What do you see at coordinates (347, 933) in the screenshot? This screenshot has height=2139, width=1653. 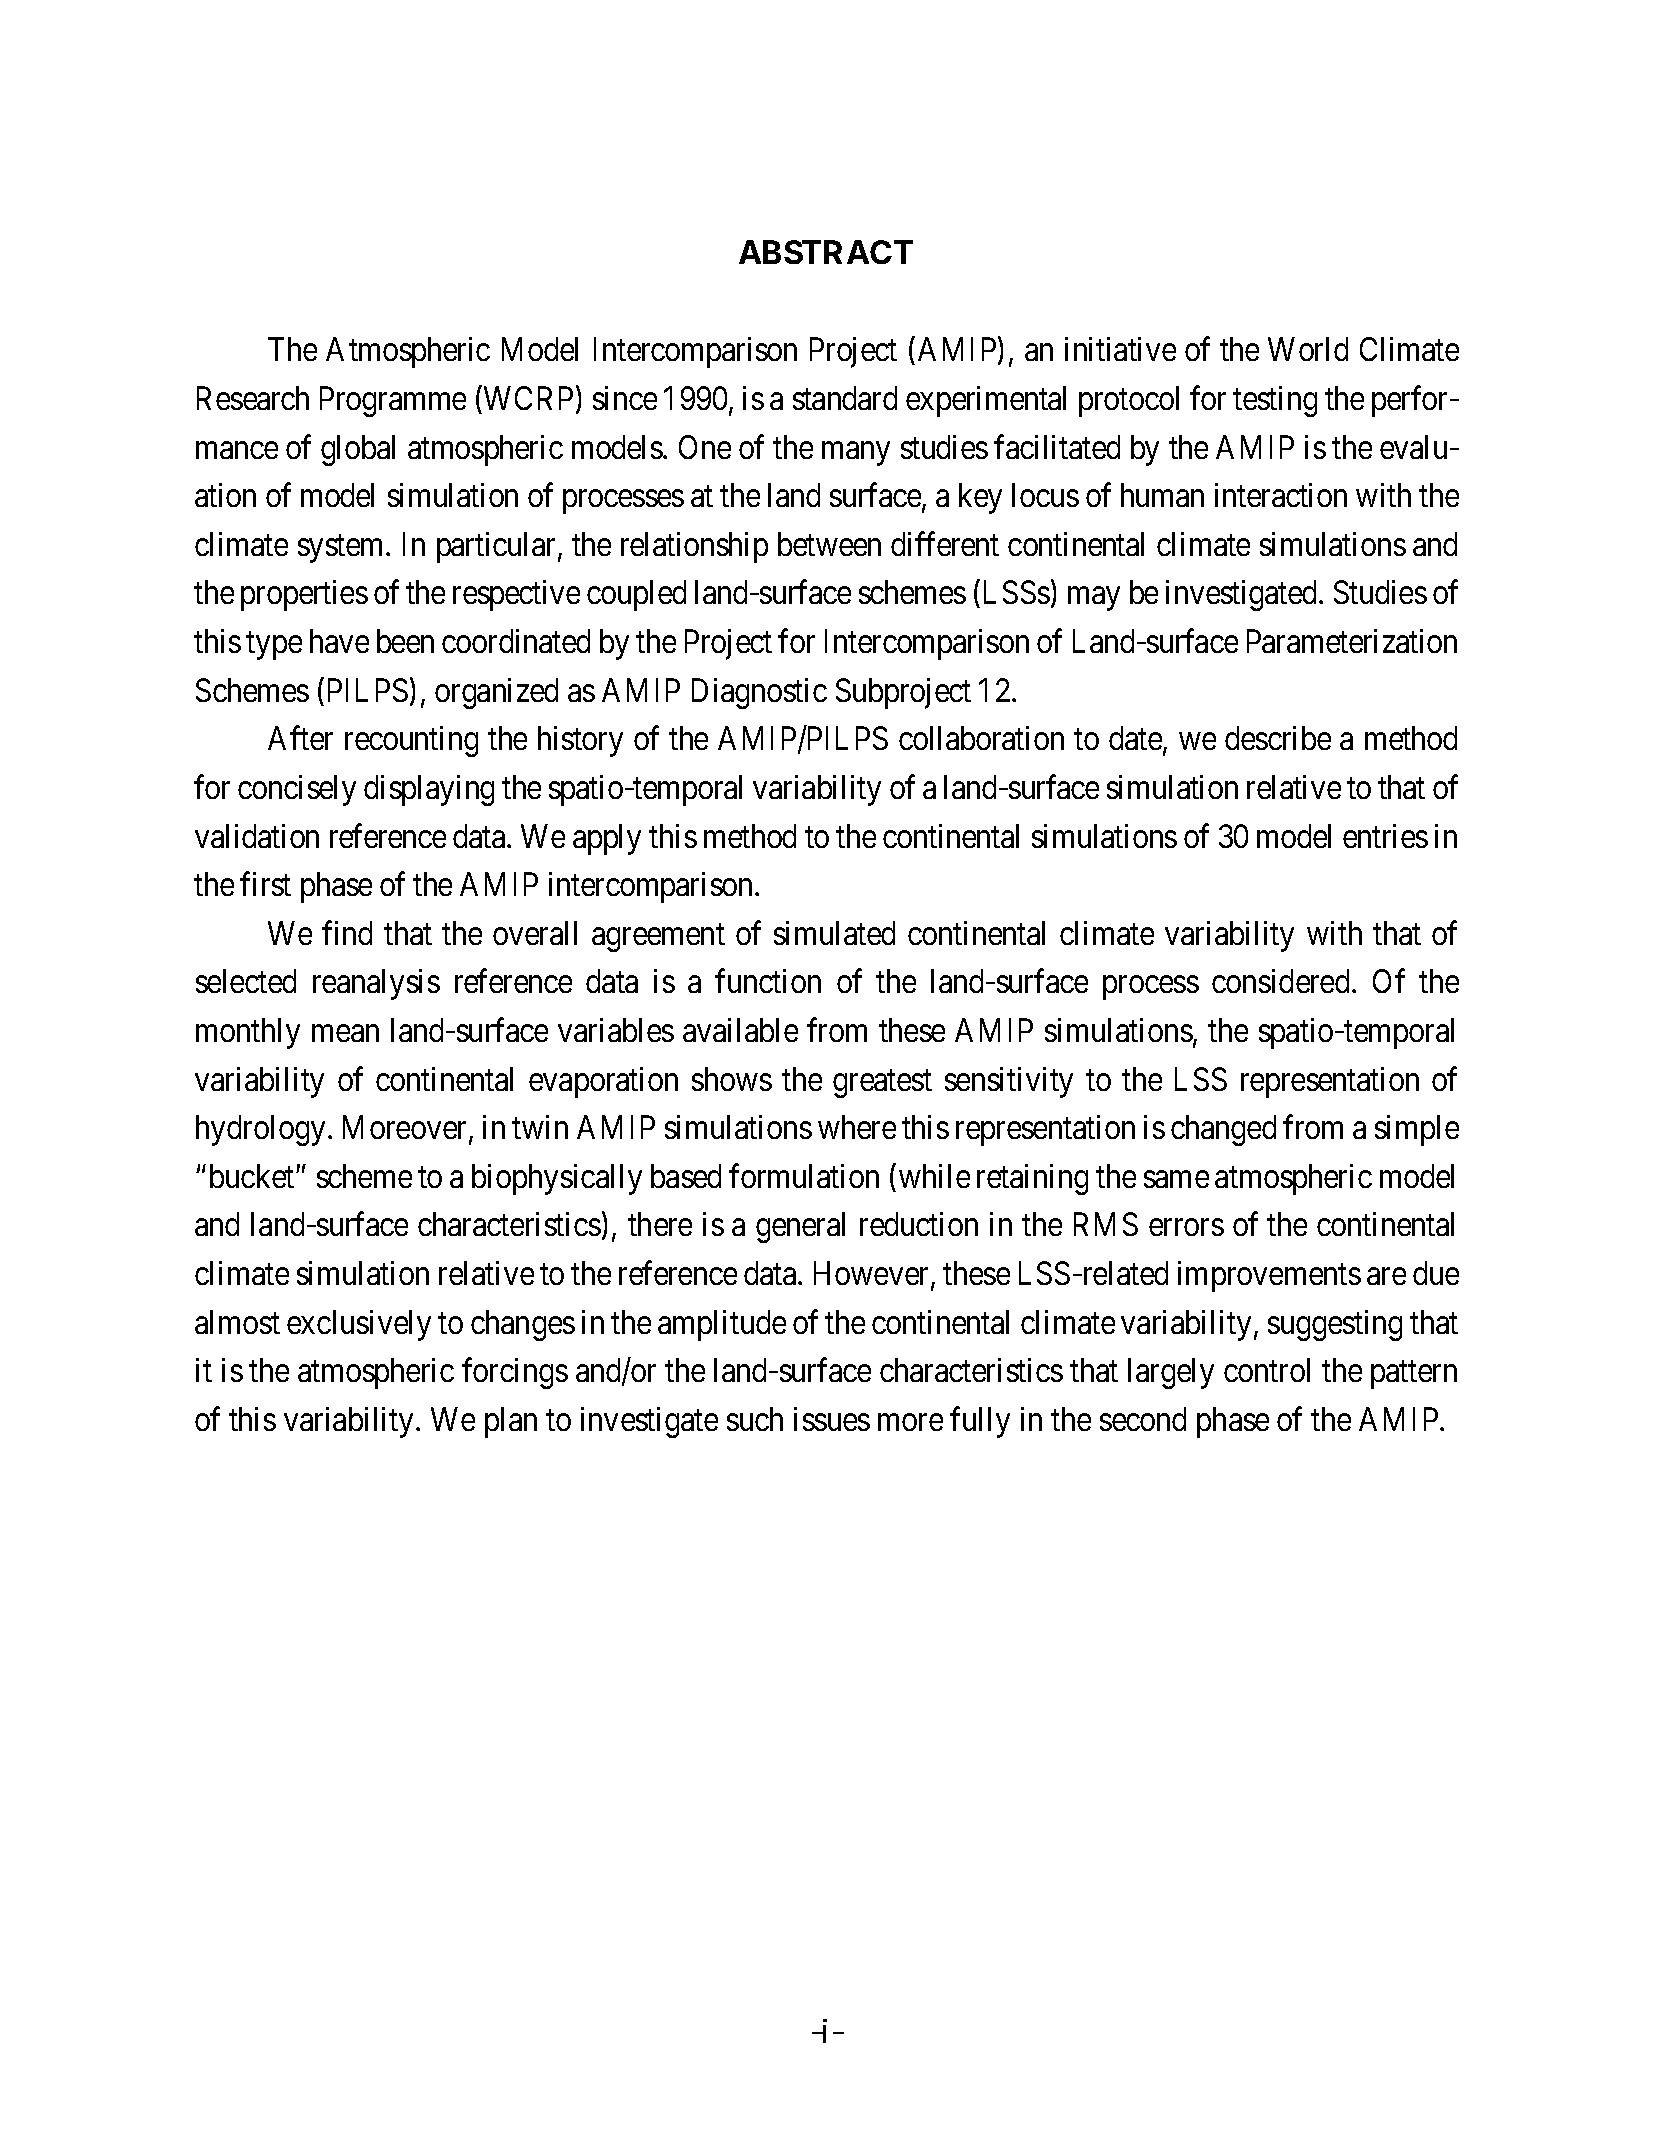 I see `find` at bounding box center [347, 933].
